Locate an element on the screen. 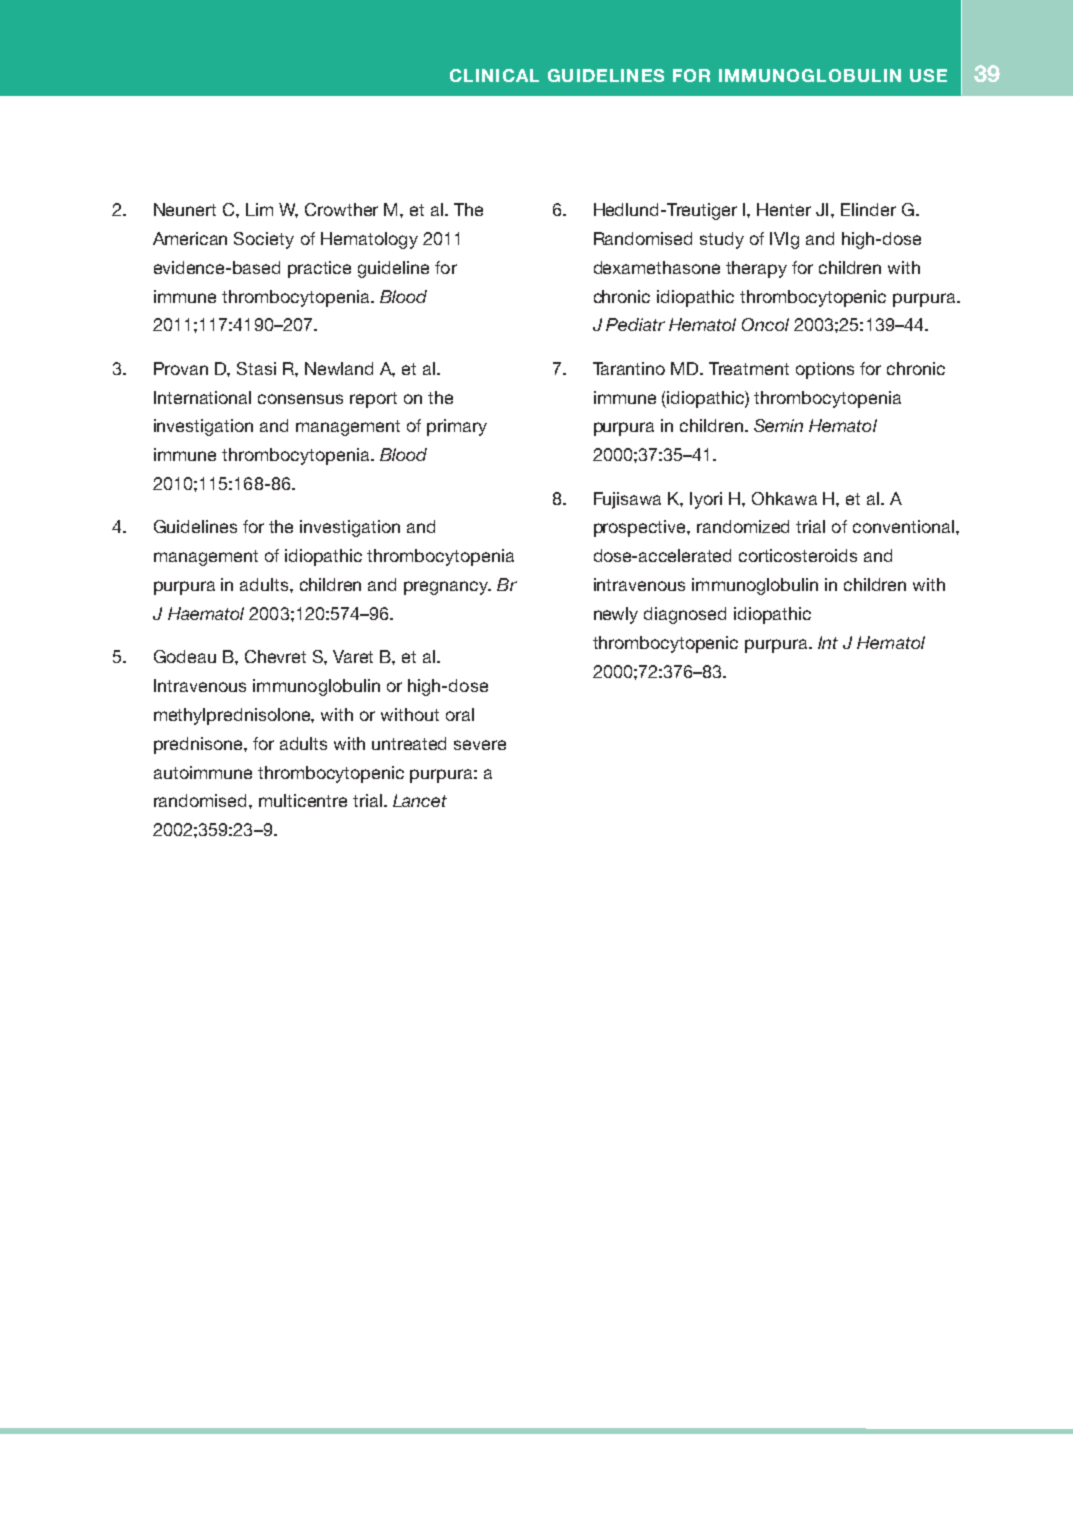  consensus is located at coordinates (300, 399).
